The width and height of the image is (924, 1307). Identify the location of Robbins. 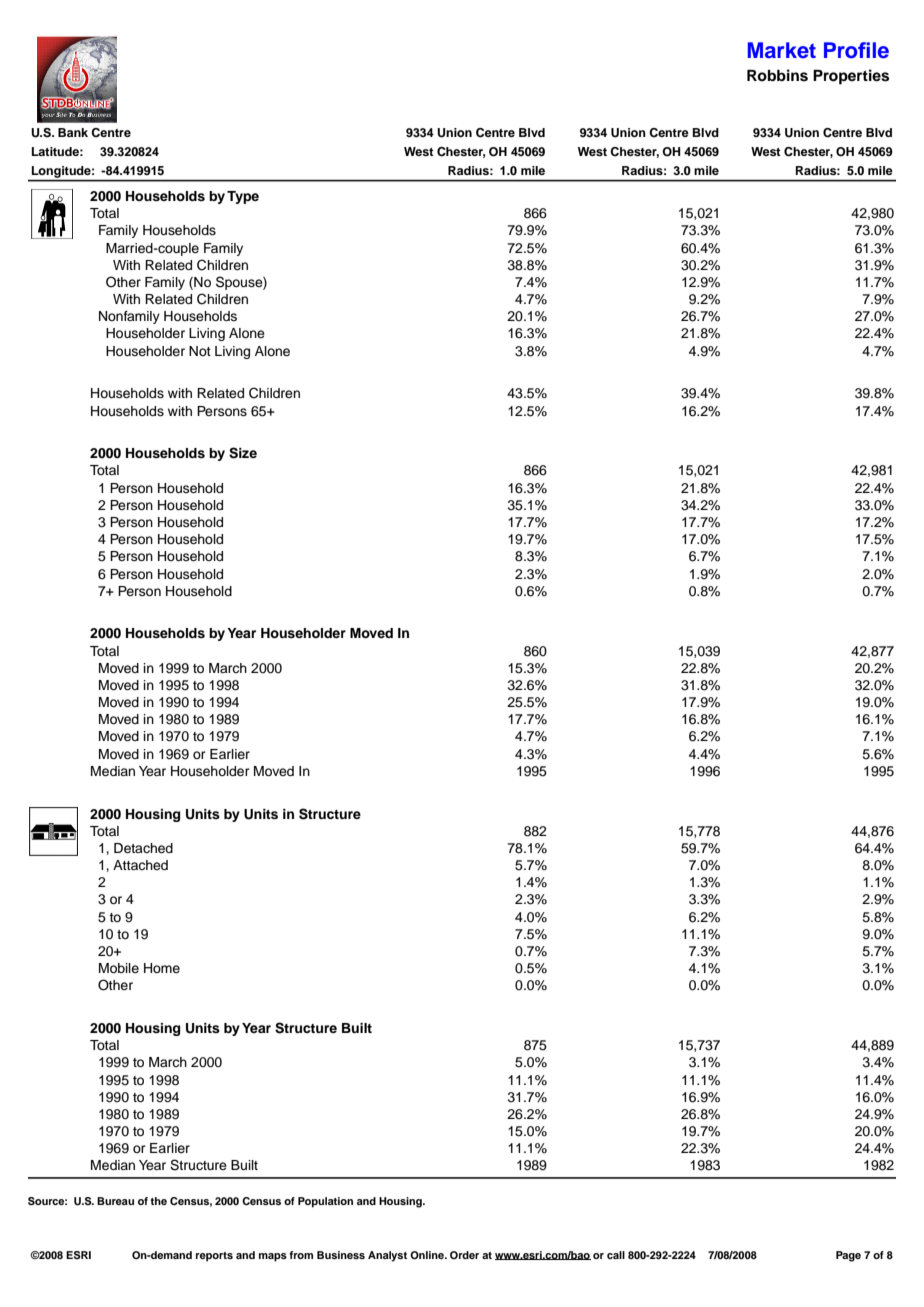
(777, 75).
